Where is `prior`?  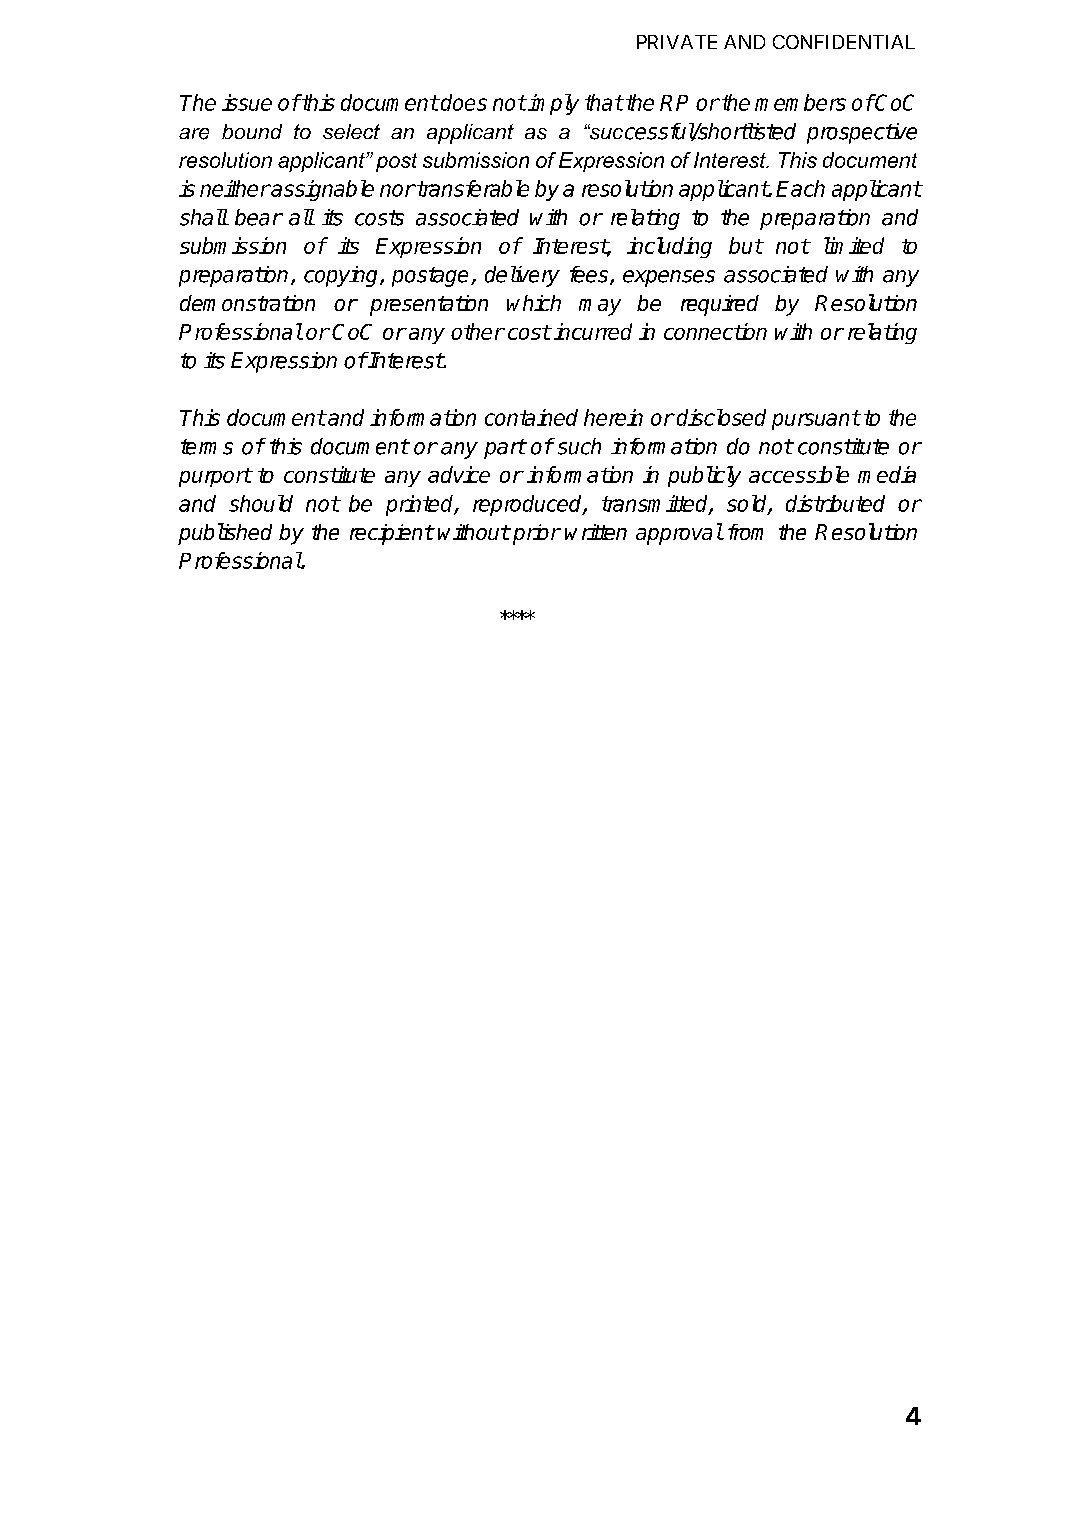
prior is located at coordinates (537, 534).
